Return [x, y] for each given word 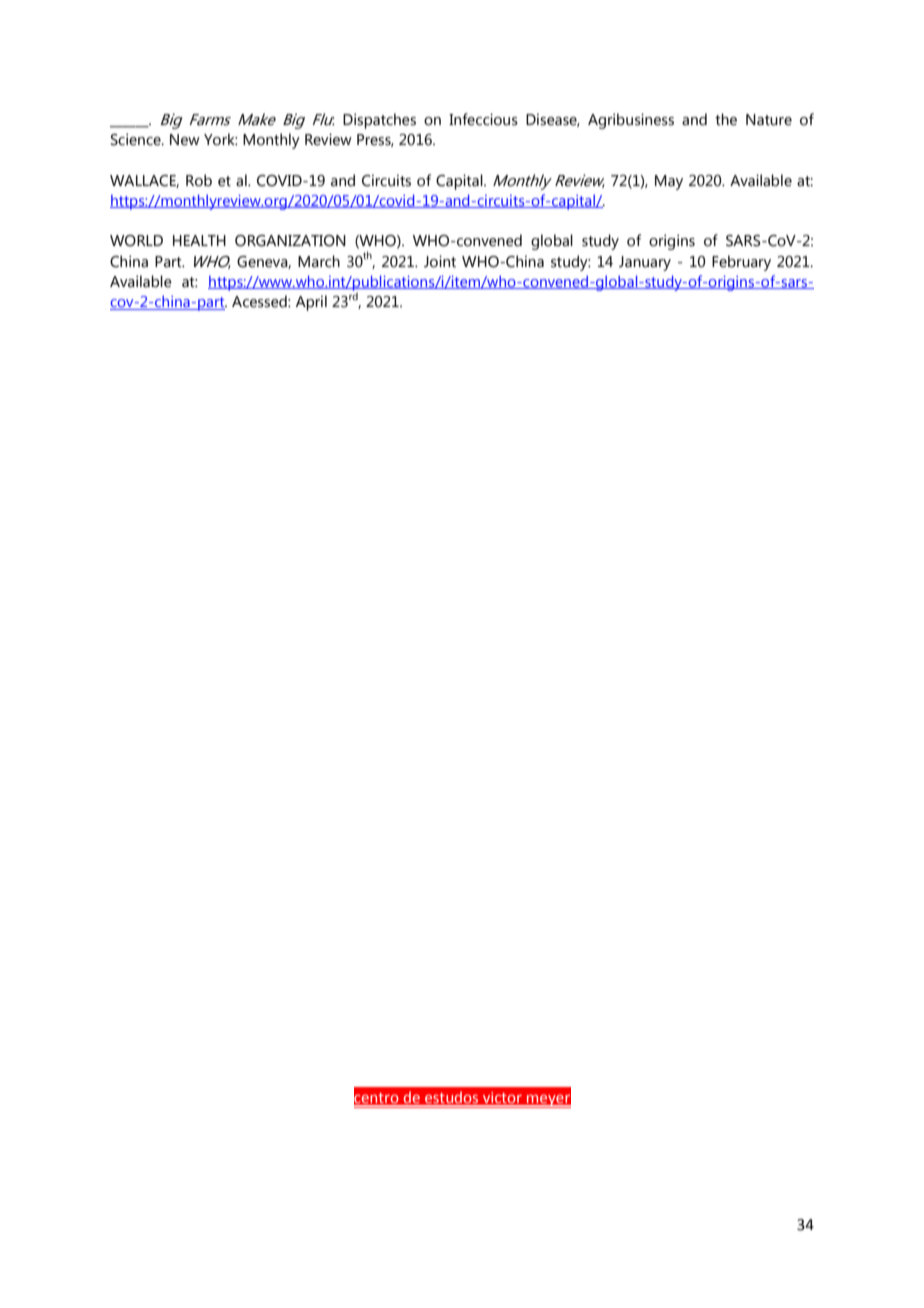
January [645, 263]
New [185, 140]
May [669, 182]
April [311, 303]
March [319, 261]
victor [502, 1099]
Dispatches [379, 121]
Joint [440, 261]
